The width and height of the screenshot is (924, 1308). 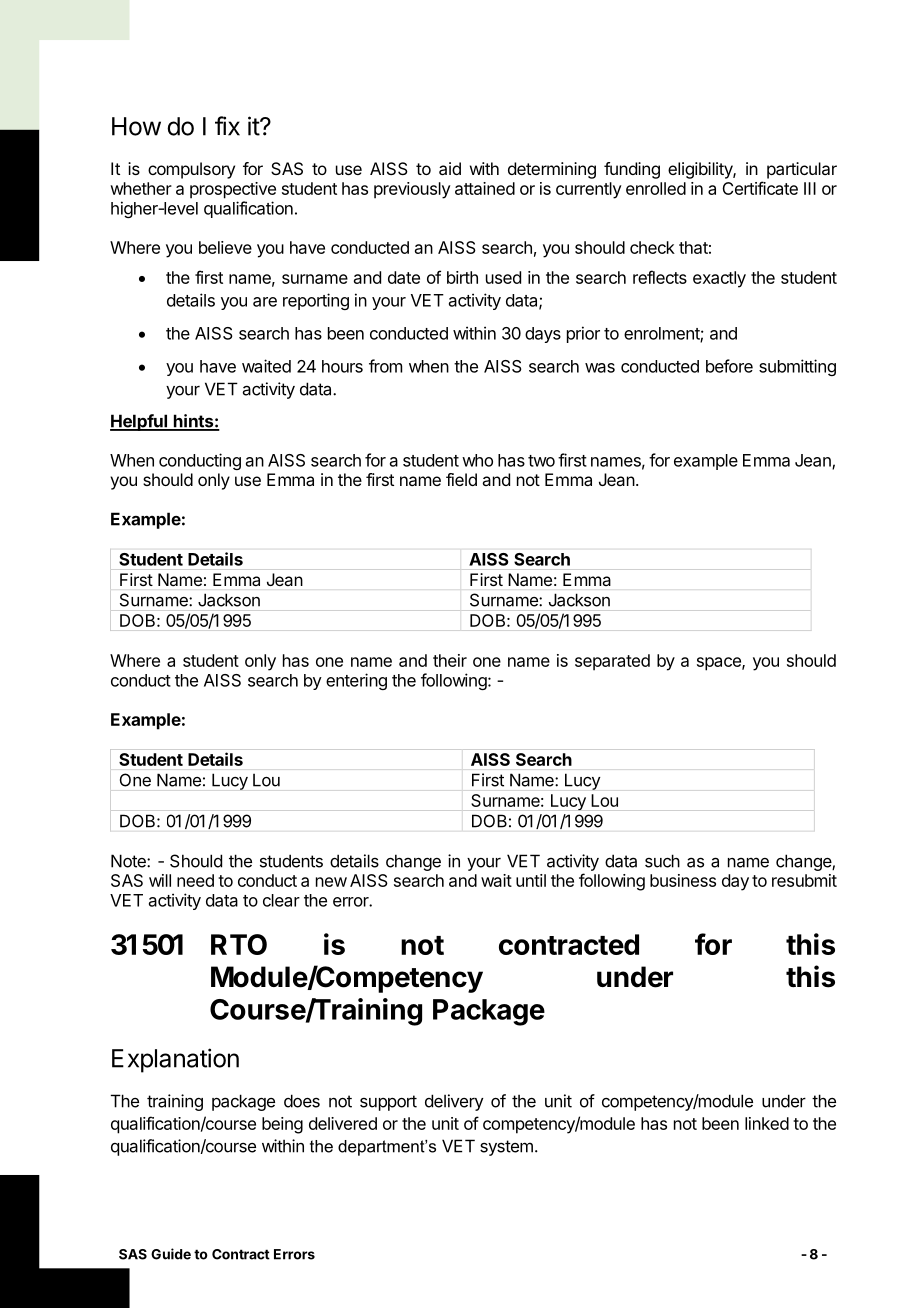 I want to click on Certificate, so click(x=760, y=188).
